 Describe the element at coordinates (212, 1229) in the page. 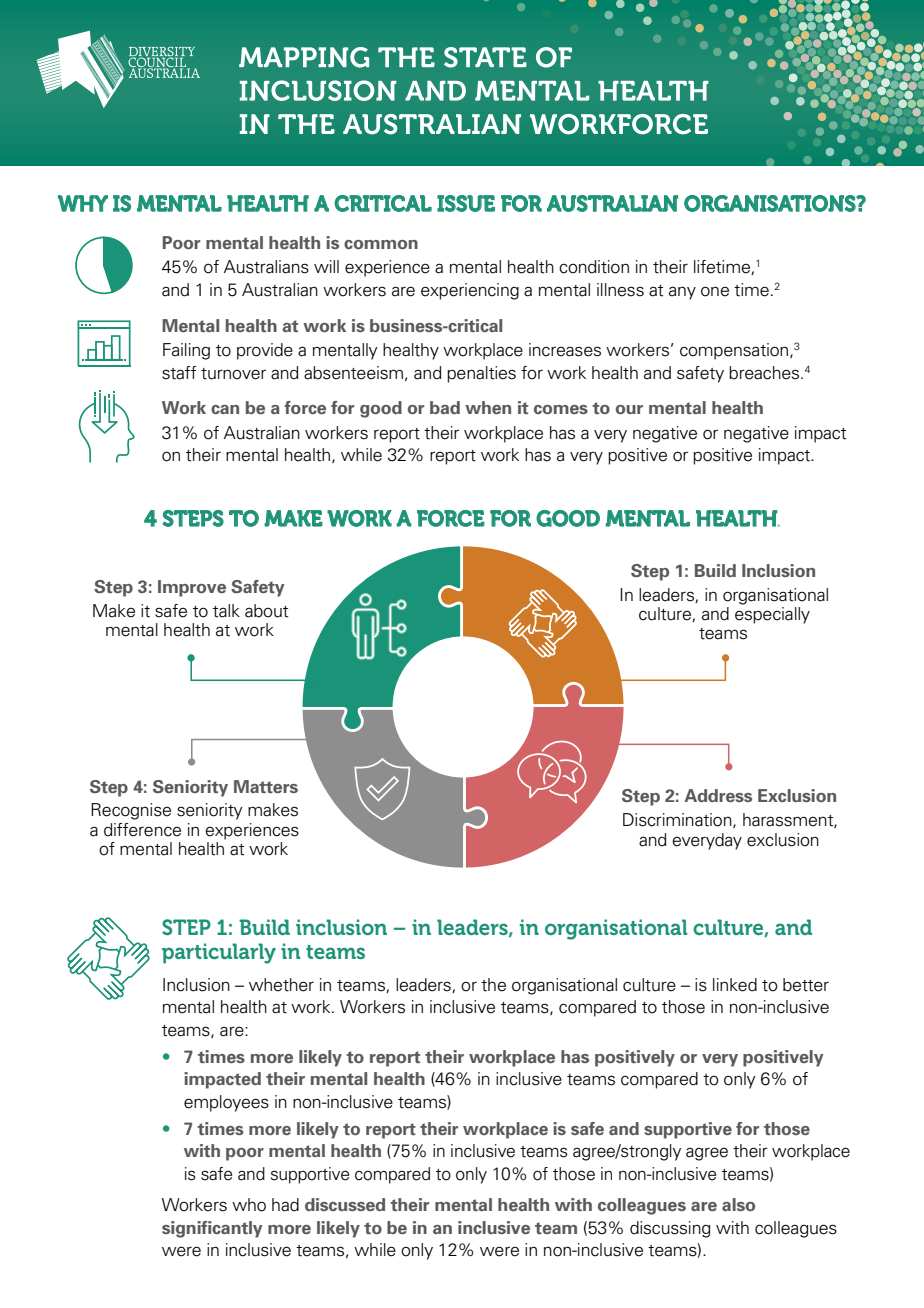

I see `significantly` at that location.
